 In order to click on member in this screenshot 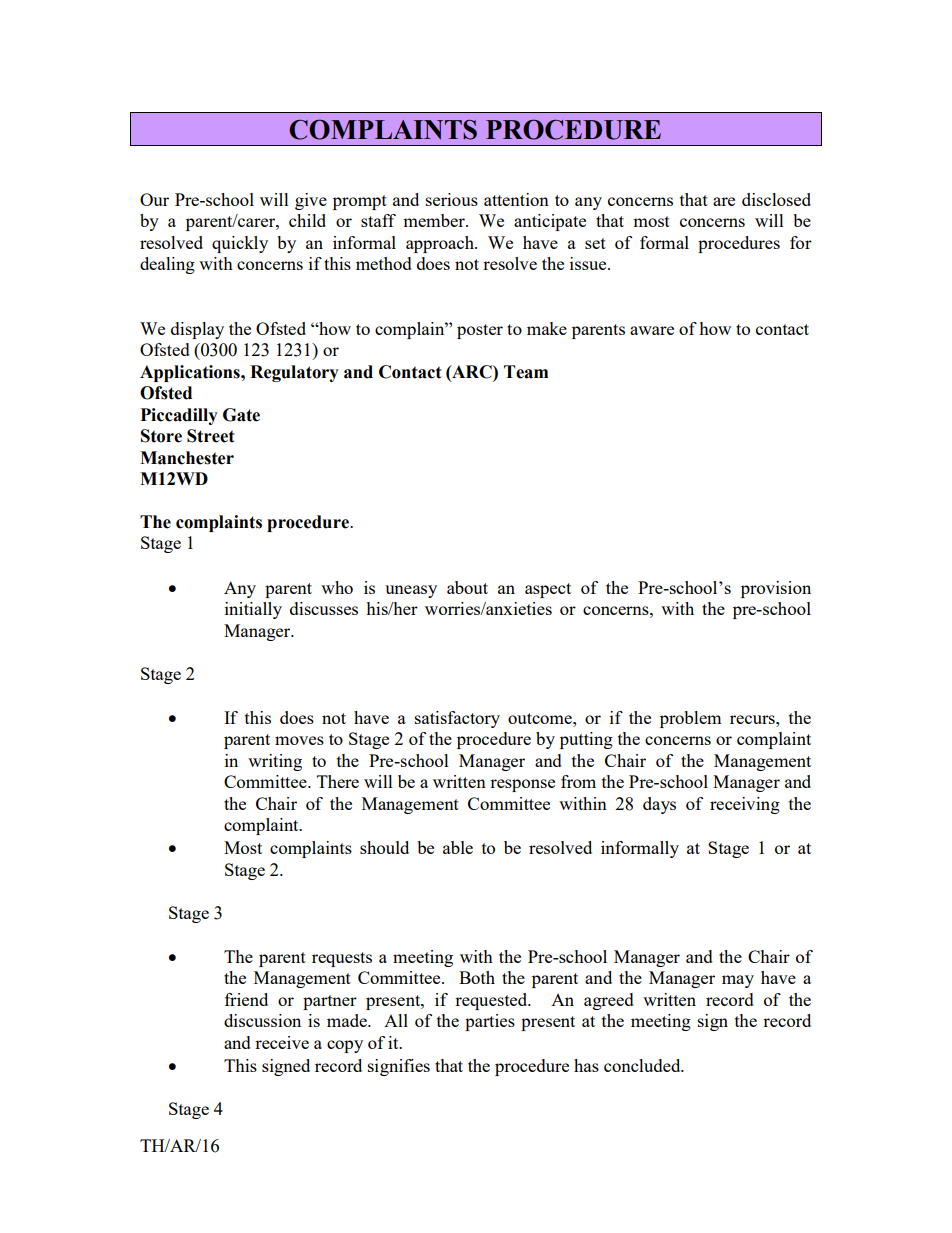, I will do `click(435, 220)`.
